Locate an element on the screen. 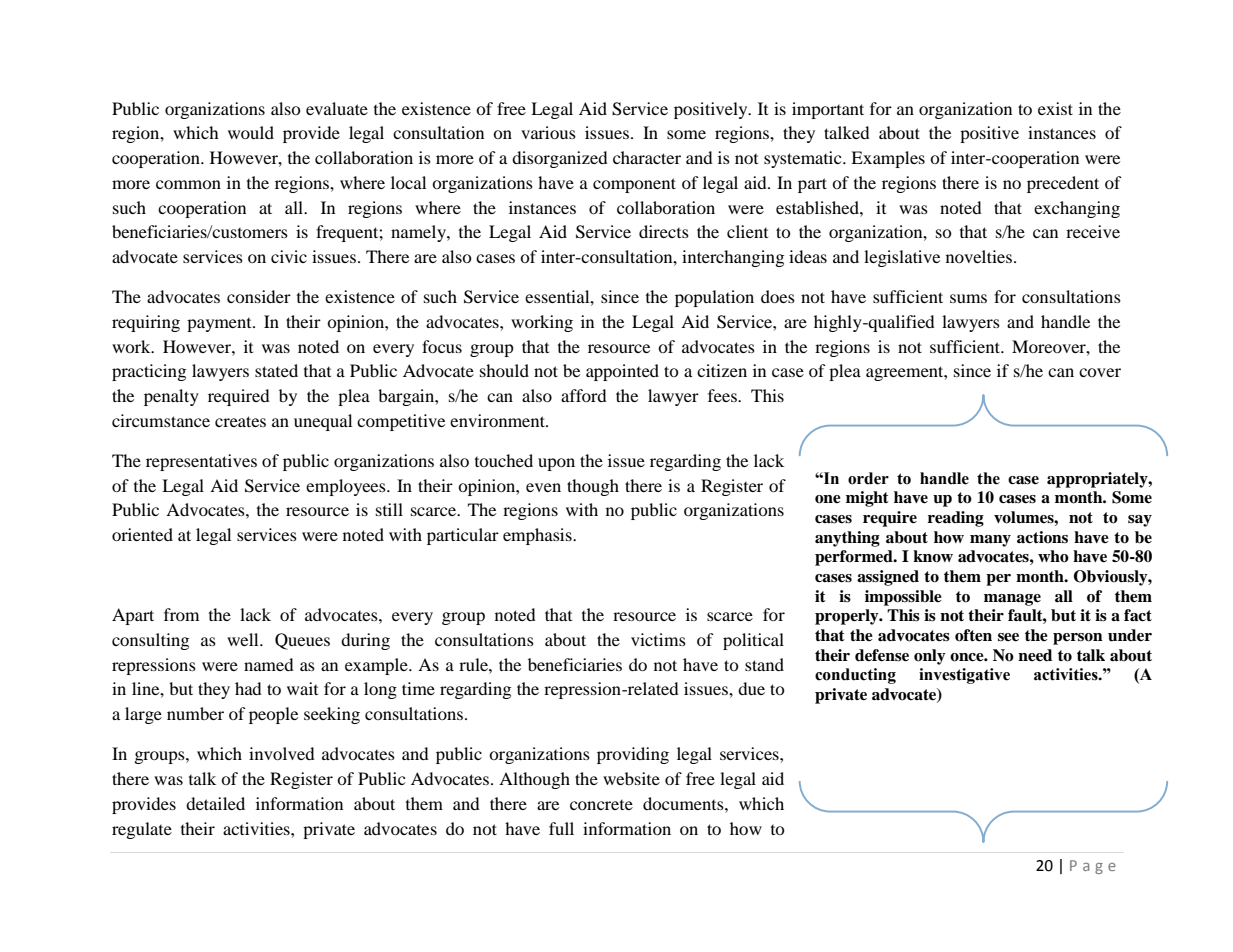  precedent is located at coordinates (1063, 184).
